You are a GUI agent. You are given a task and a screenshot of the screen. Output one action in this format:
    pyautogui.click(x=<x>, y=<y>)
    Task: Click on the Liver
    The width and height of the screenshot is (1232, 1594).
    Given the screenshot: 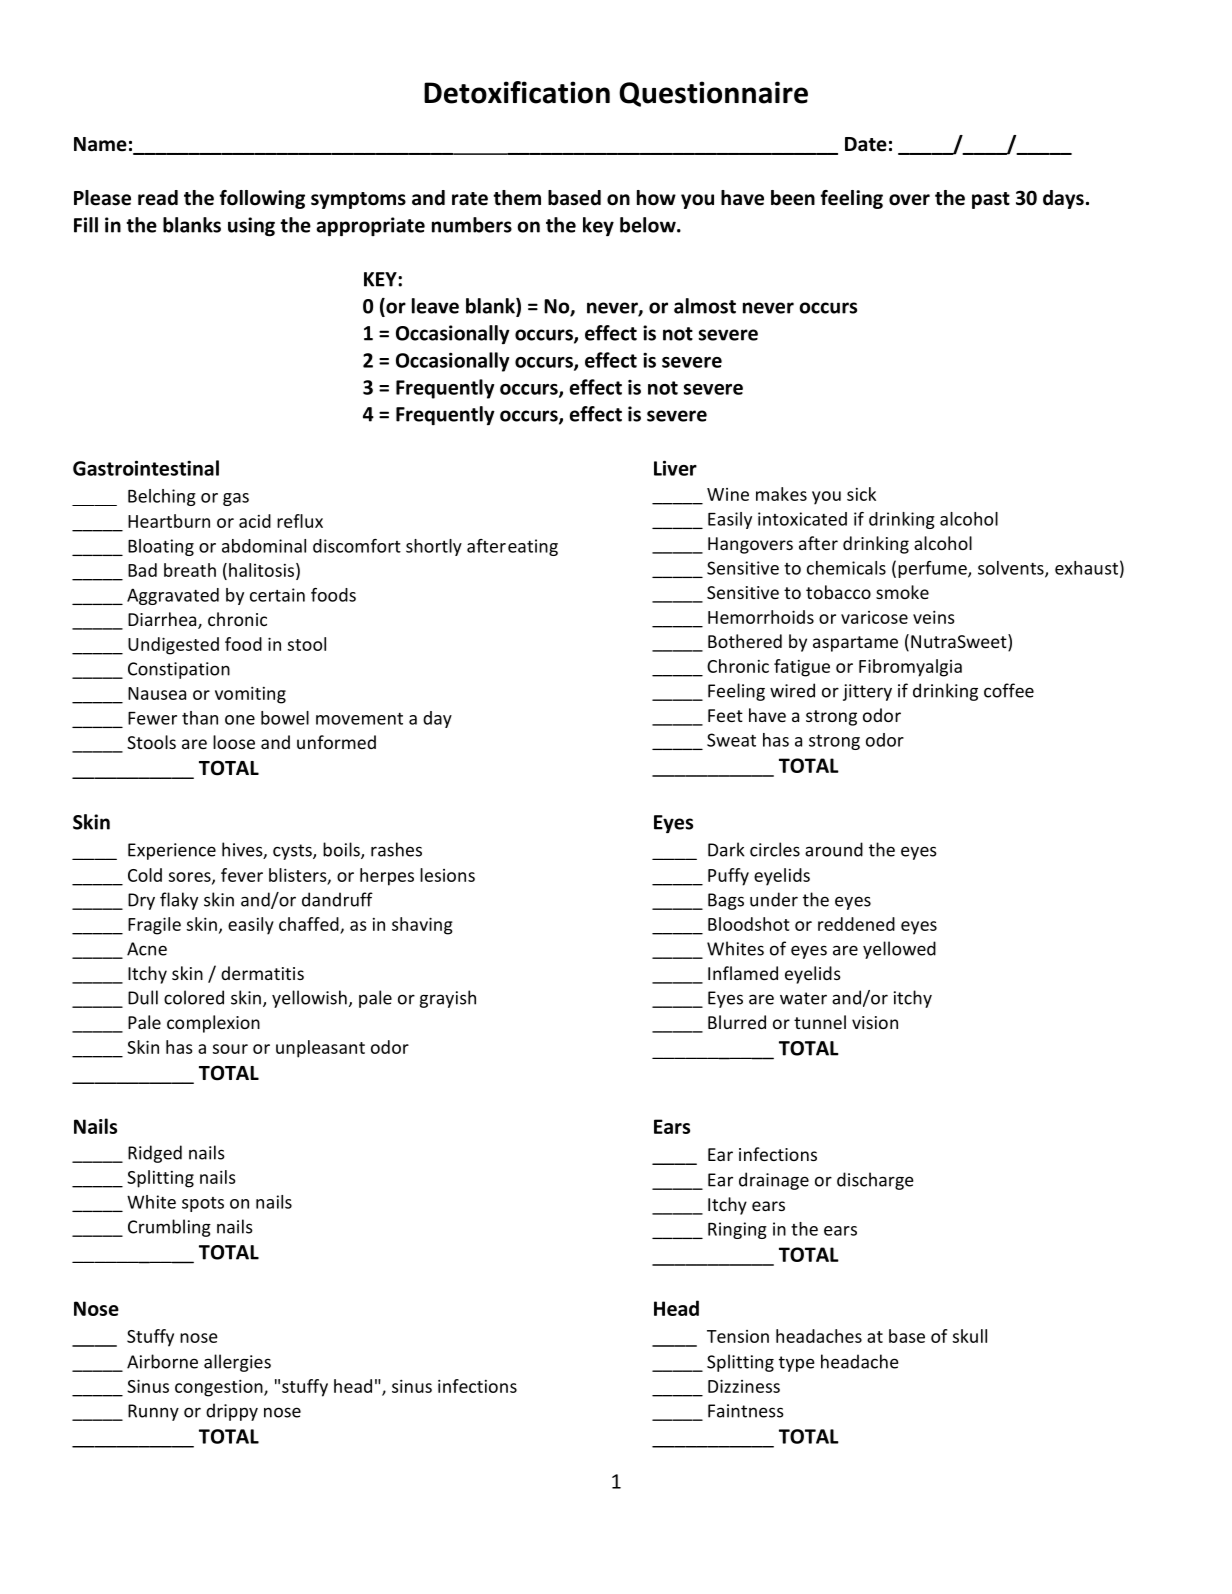 What is the action you would take?
    pyautogui.click(x=675, y=468)
